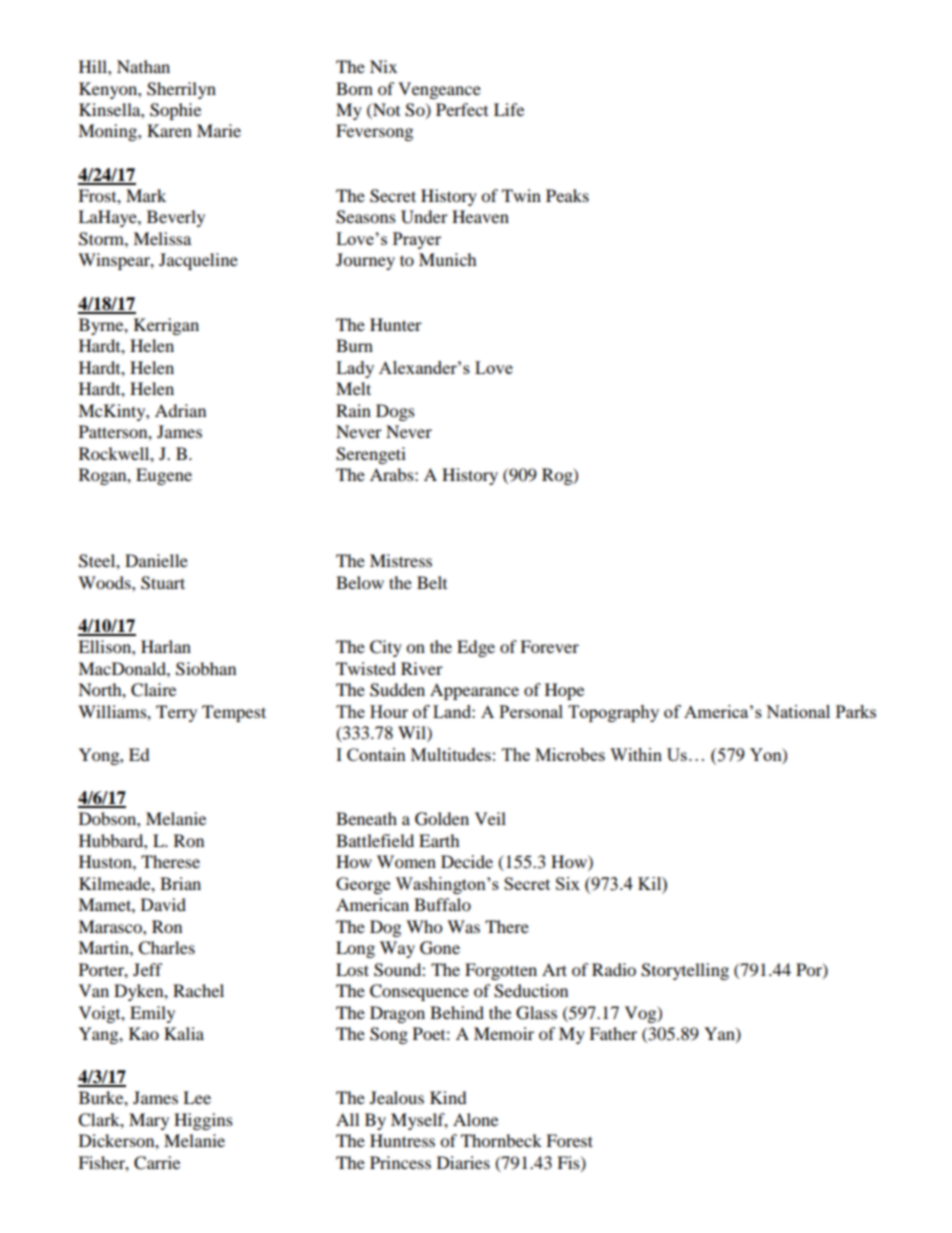  Describe the element at coordinates (475, 1119) in the page. I see `Alone` at that location.
